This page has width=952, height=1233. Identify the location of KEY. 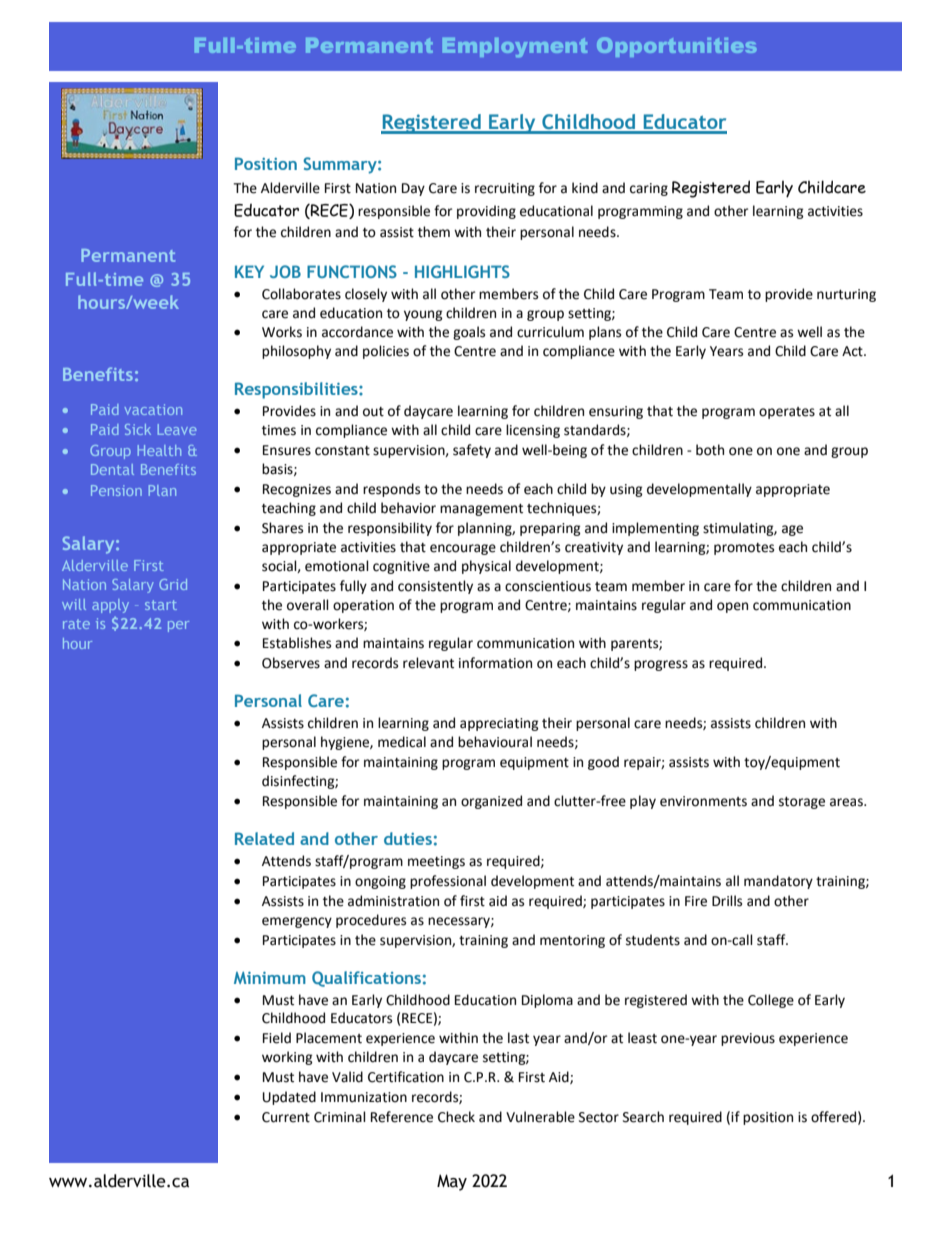
(249, 271).
